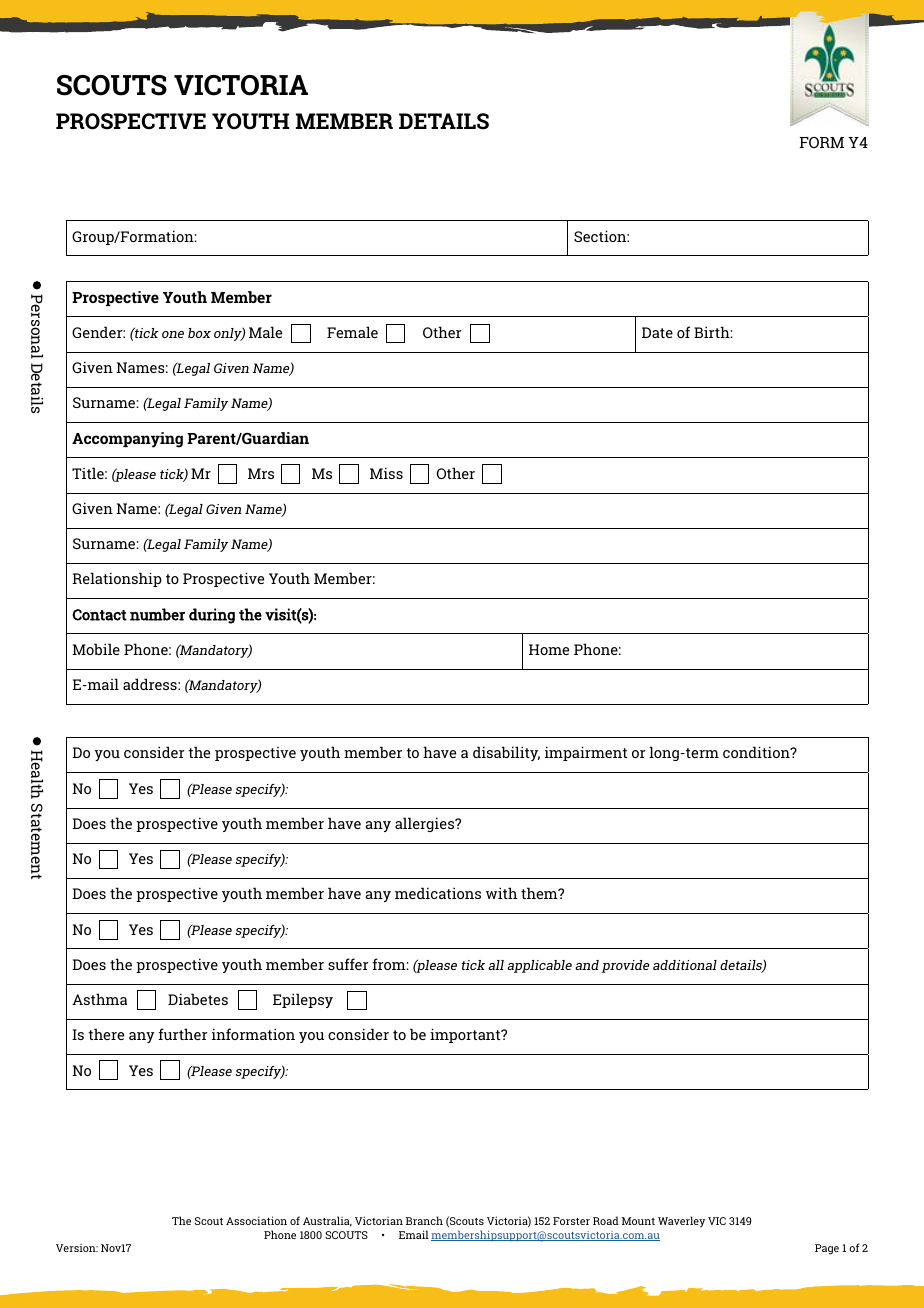 The image size is (924, 1308). I want to click on Relationship, so click(117, 579).
